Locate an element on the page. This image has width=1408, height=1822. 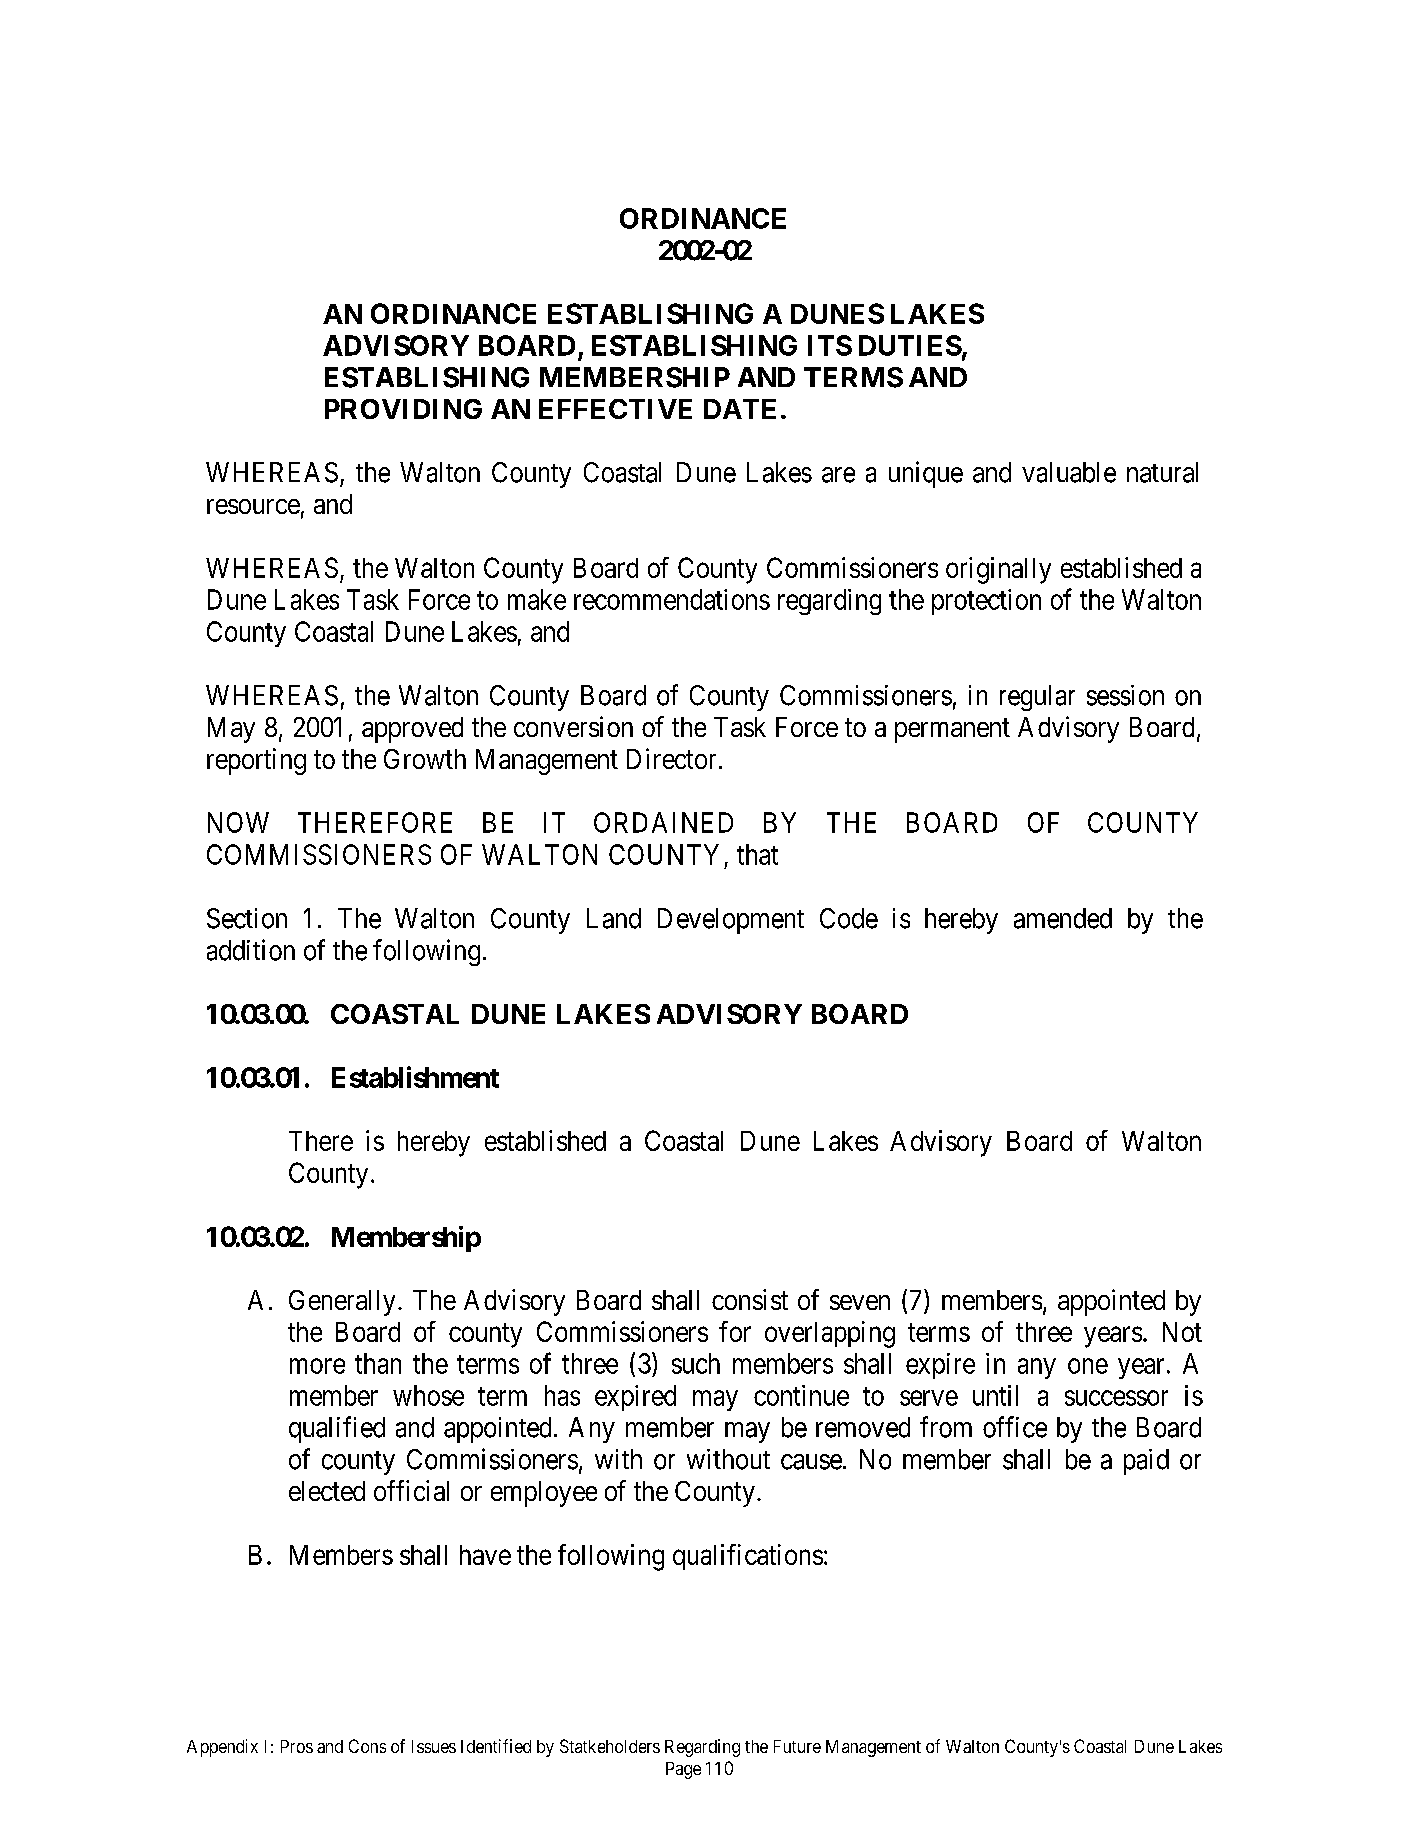
Establishment is located at coordinates (415, 1077).
